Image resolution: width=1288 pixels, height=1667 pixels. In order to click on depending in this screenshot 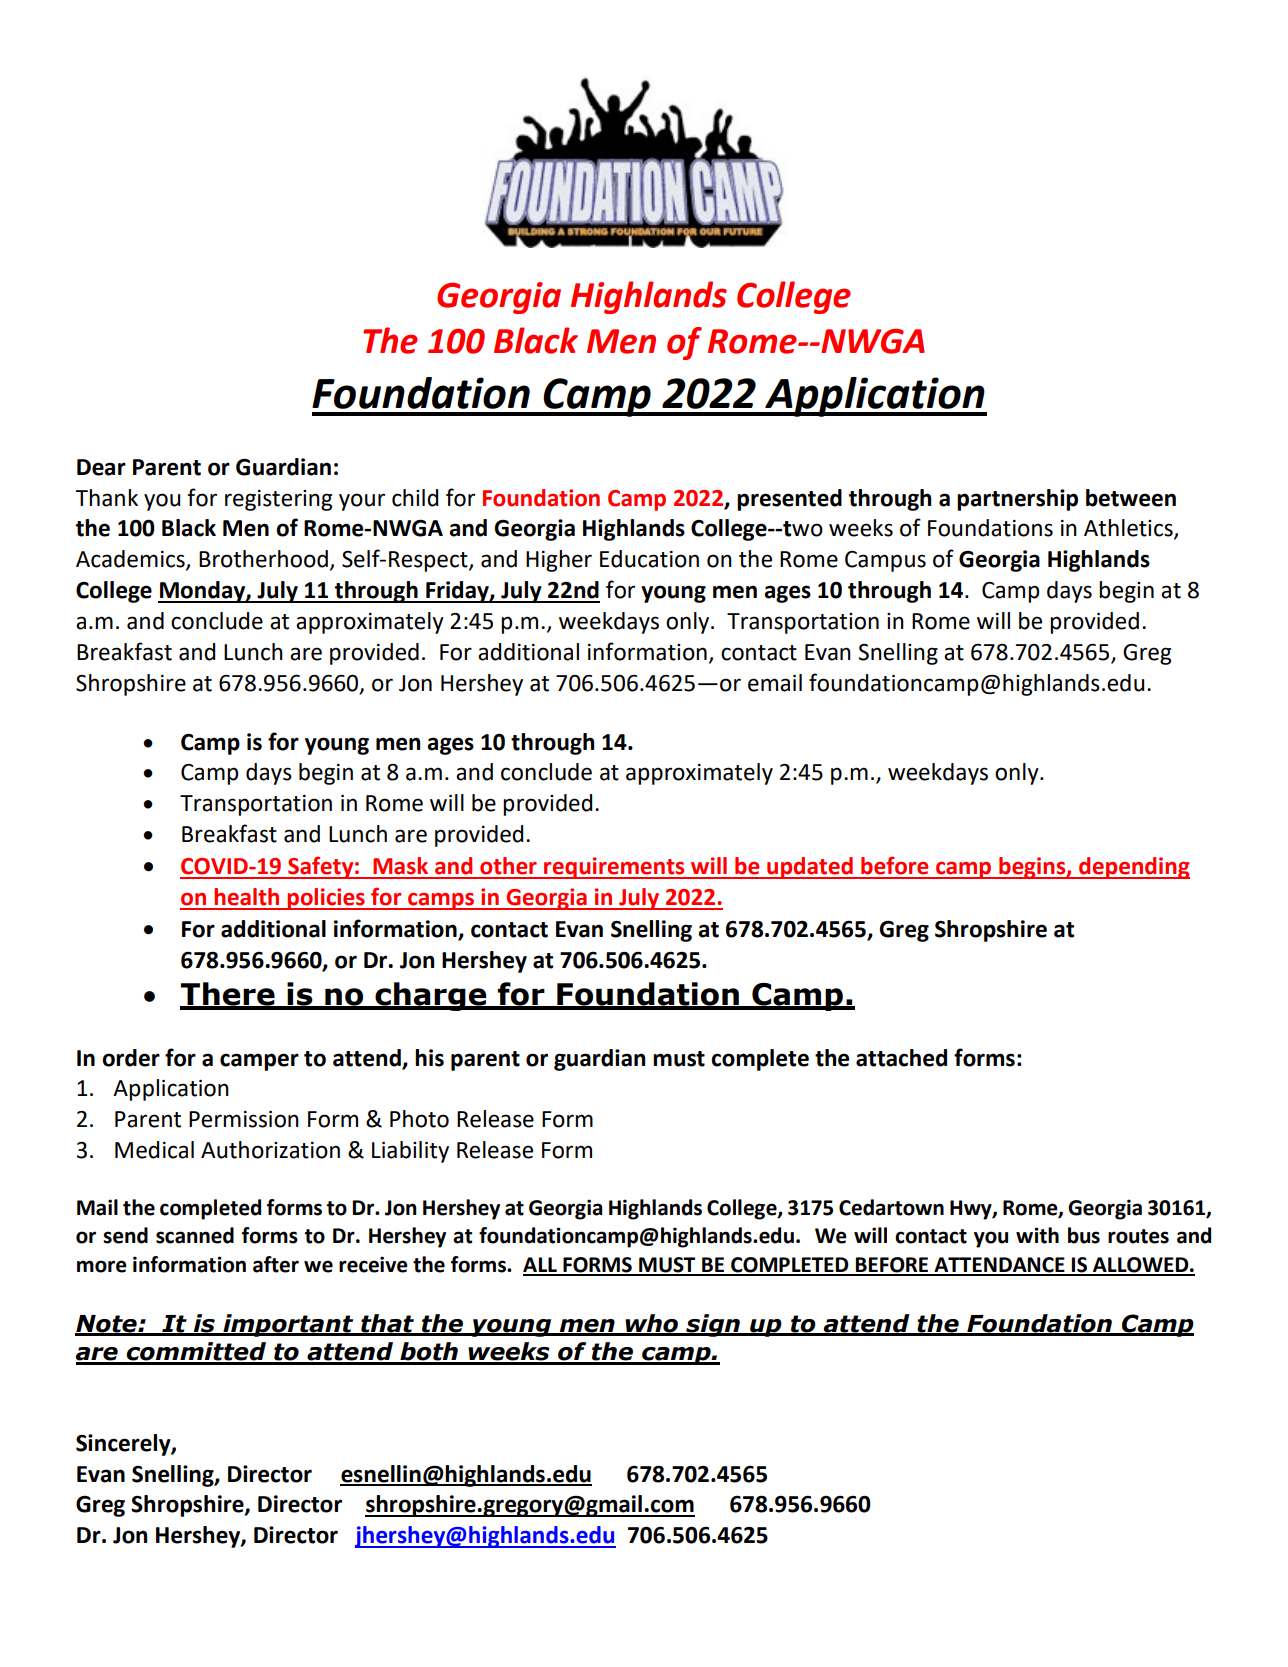, I will do `click(1133, 868)`.
